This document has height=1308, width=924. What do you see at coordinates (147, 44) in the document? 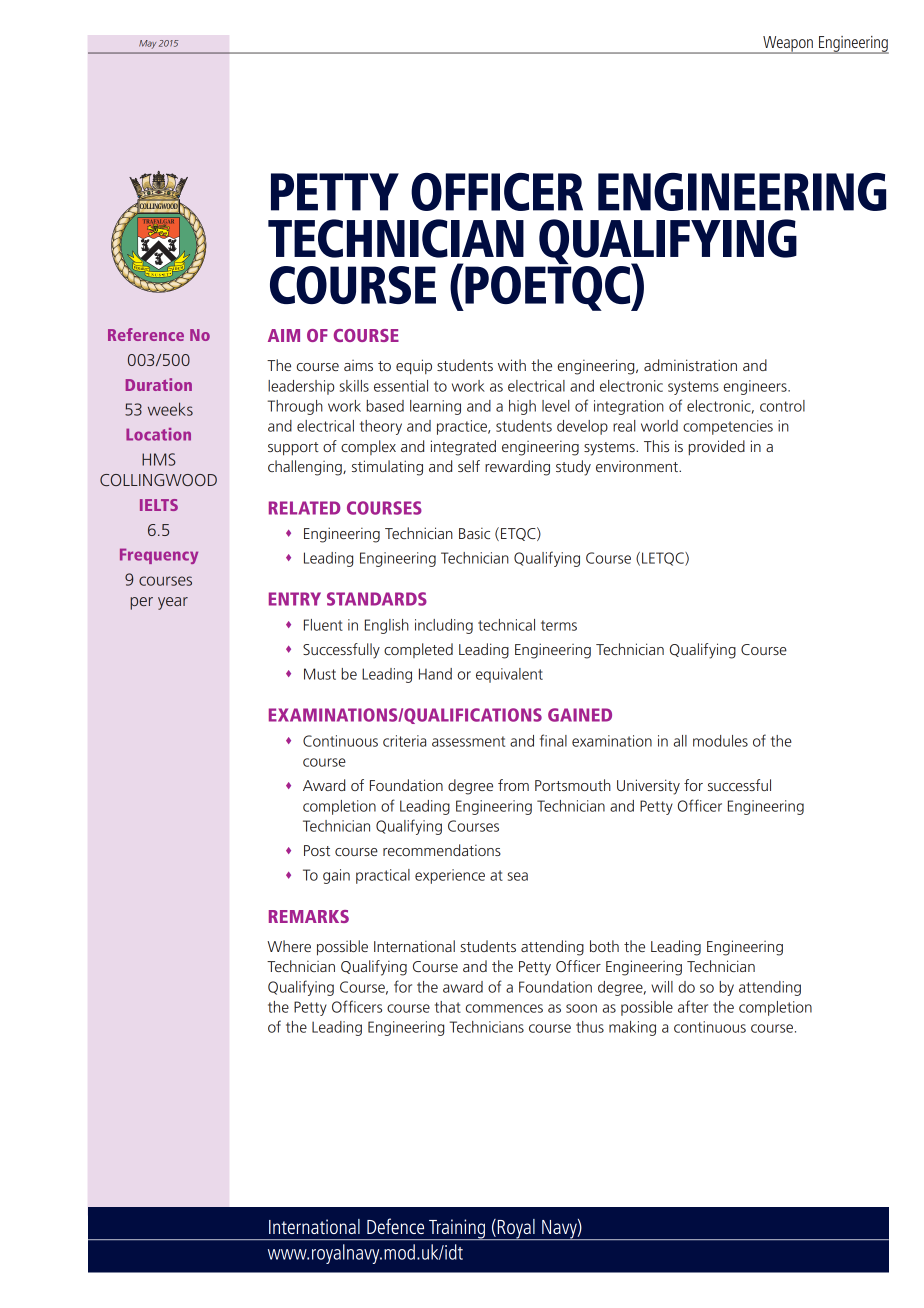
I see `May` at bounding box center [147, 44].
